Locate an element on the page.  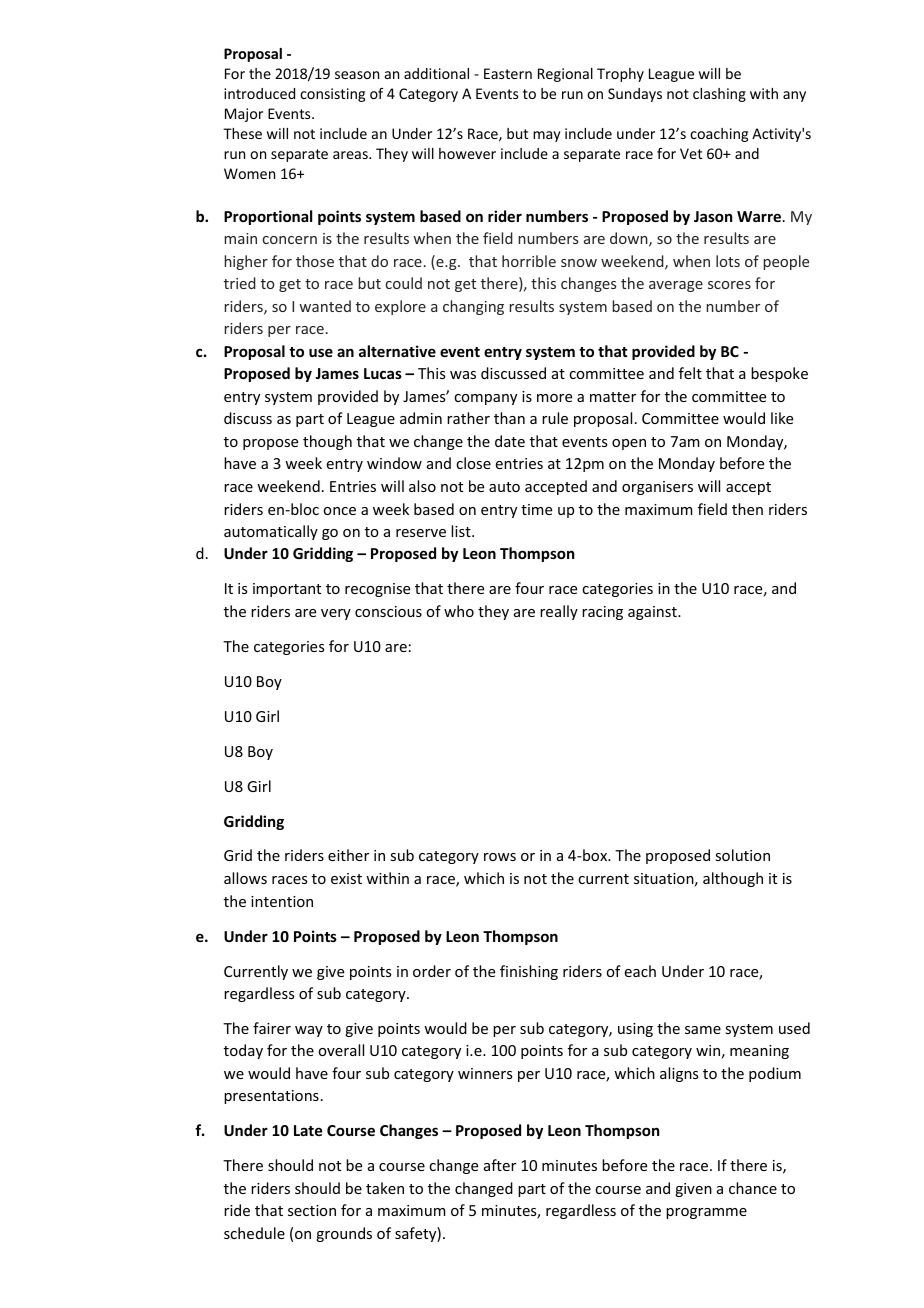
against is located at coordinates (653, 613).
